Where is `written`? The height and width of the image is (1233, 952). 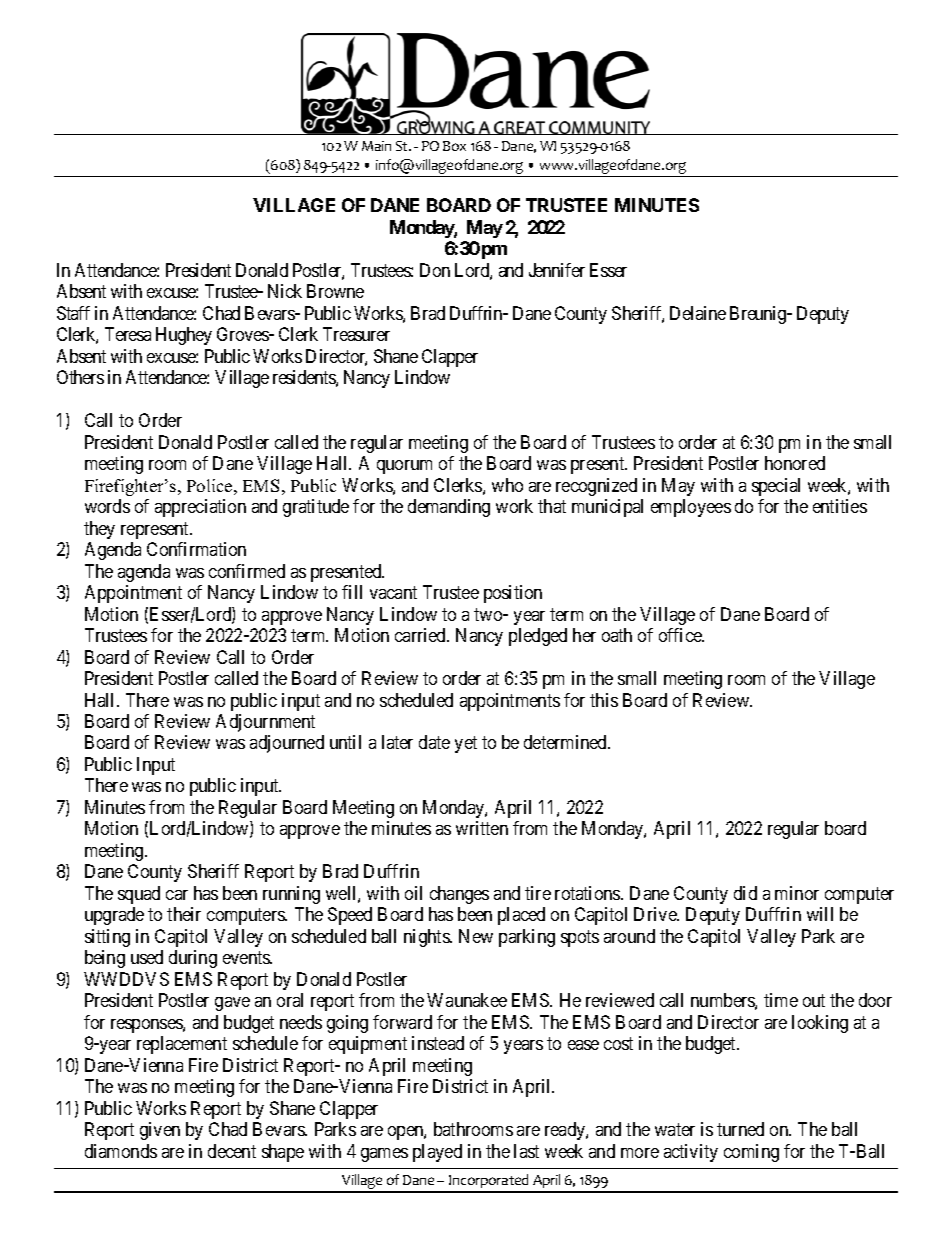 written is located at coordinates (482, 828).
